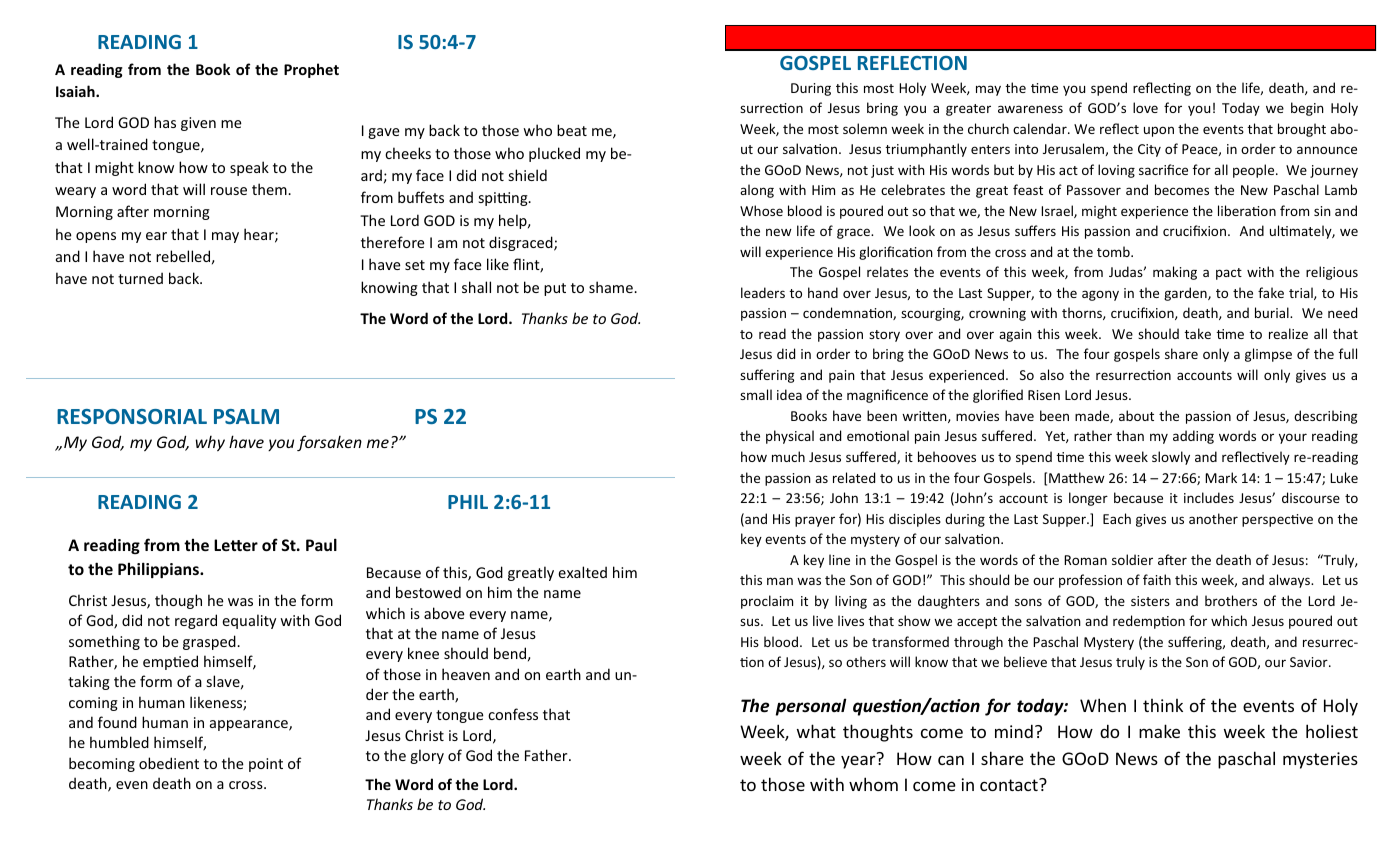 The height and width of the document is (850, 1400). What do you see at coordinates (1145, 107) in the document?
I see `love` at bounding box center [1145, 107].
